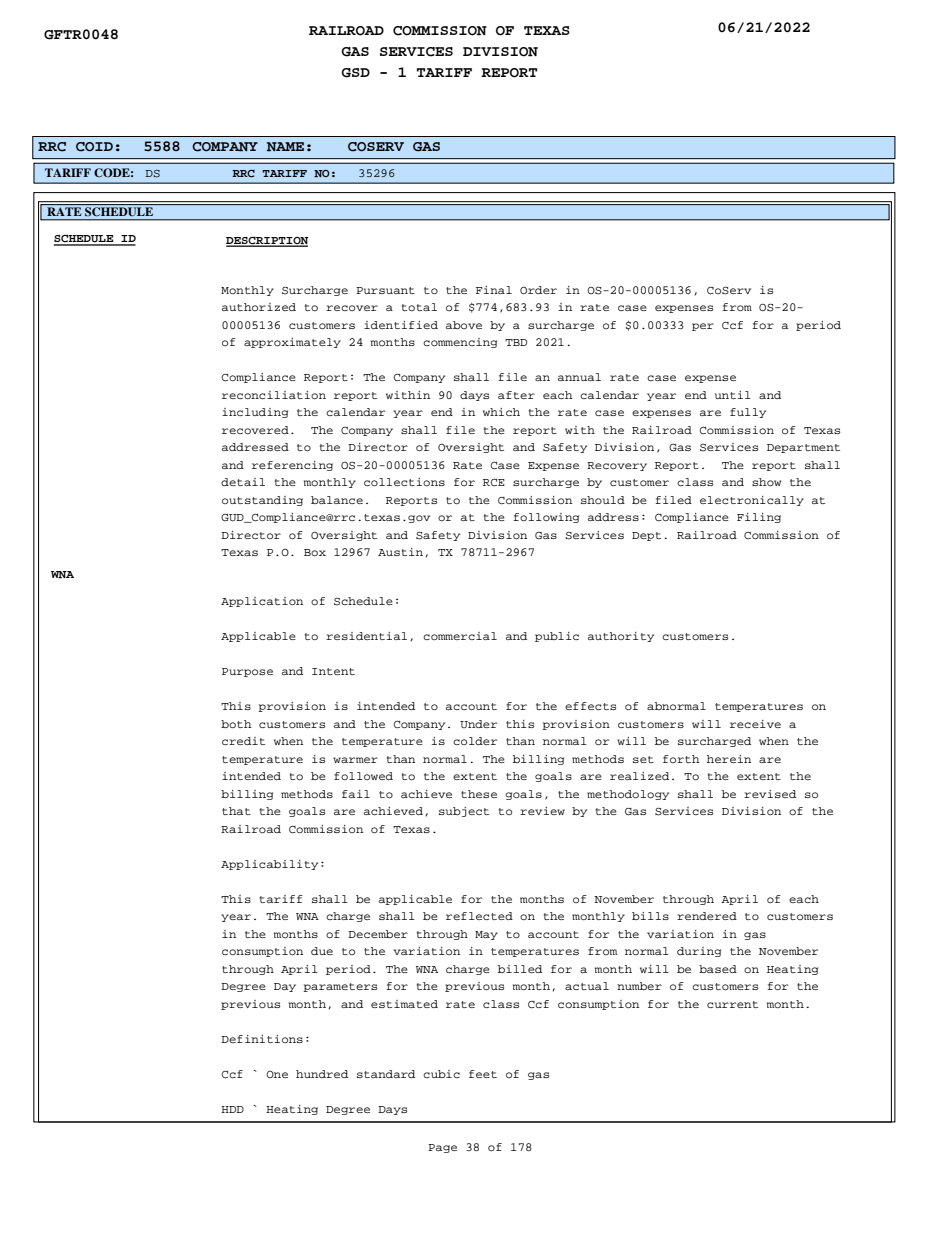  Describe the element at coordinates (355, 73) in the image. I see `GSD` at that location.
